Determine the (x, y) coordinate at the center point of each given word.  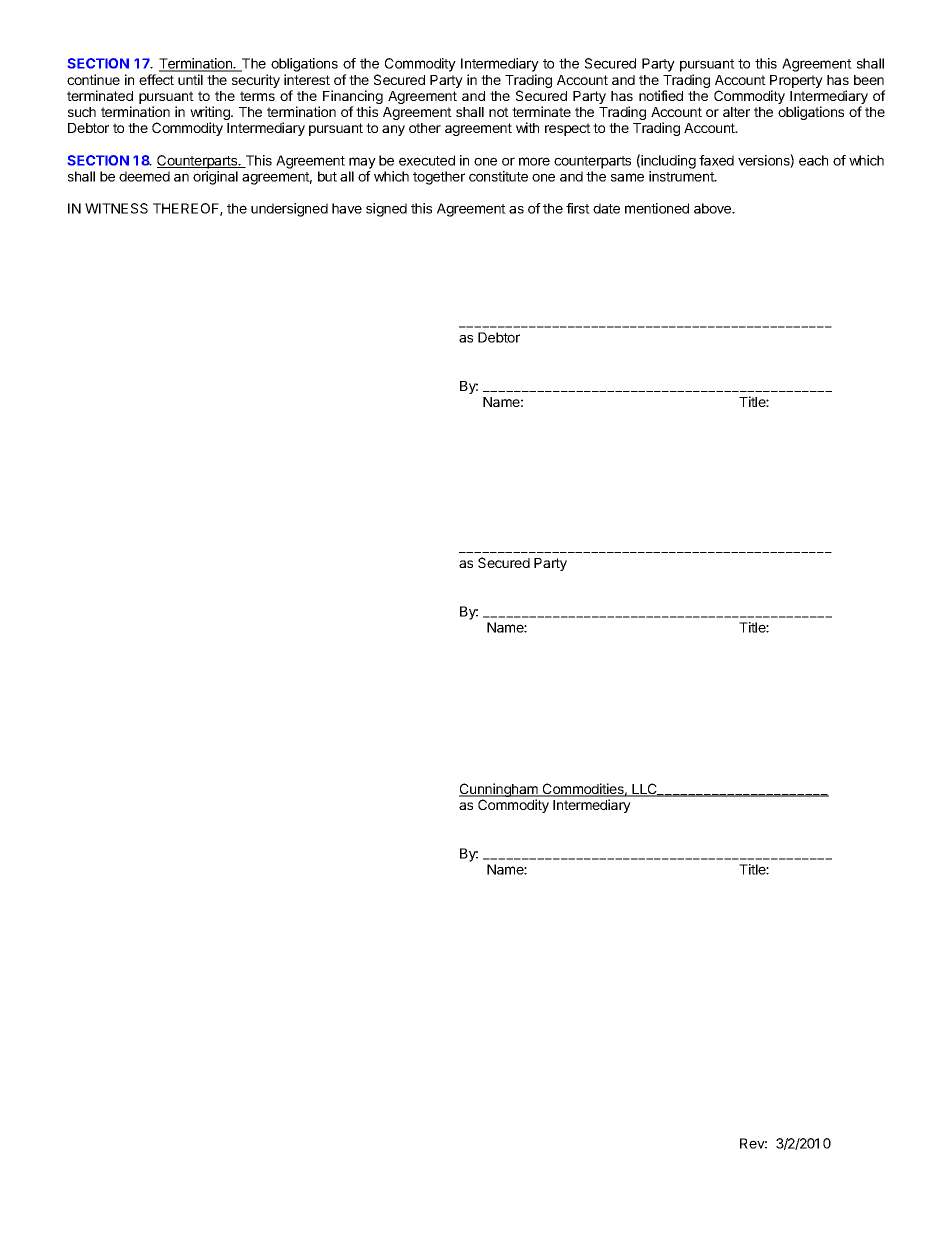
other (425, 128)
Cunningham (499, 791)
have (347, 208)
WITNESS (116, 208)
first (578, 208)
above (714, 208)
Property (796, 83)
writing (211, 114)
